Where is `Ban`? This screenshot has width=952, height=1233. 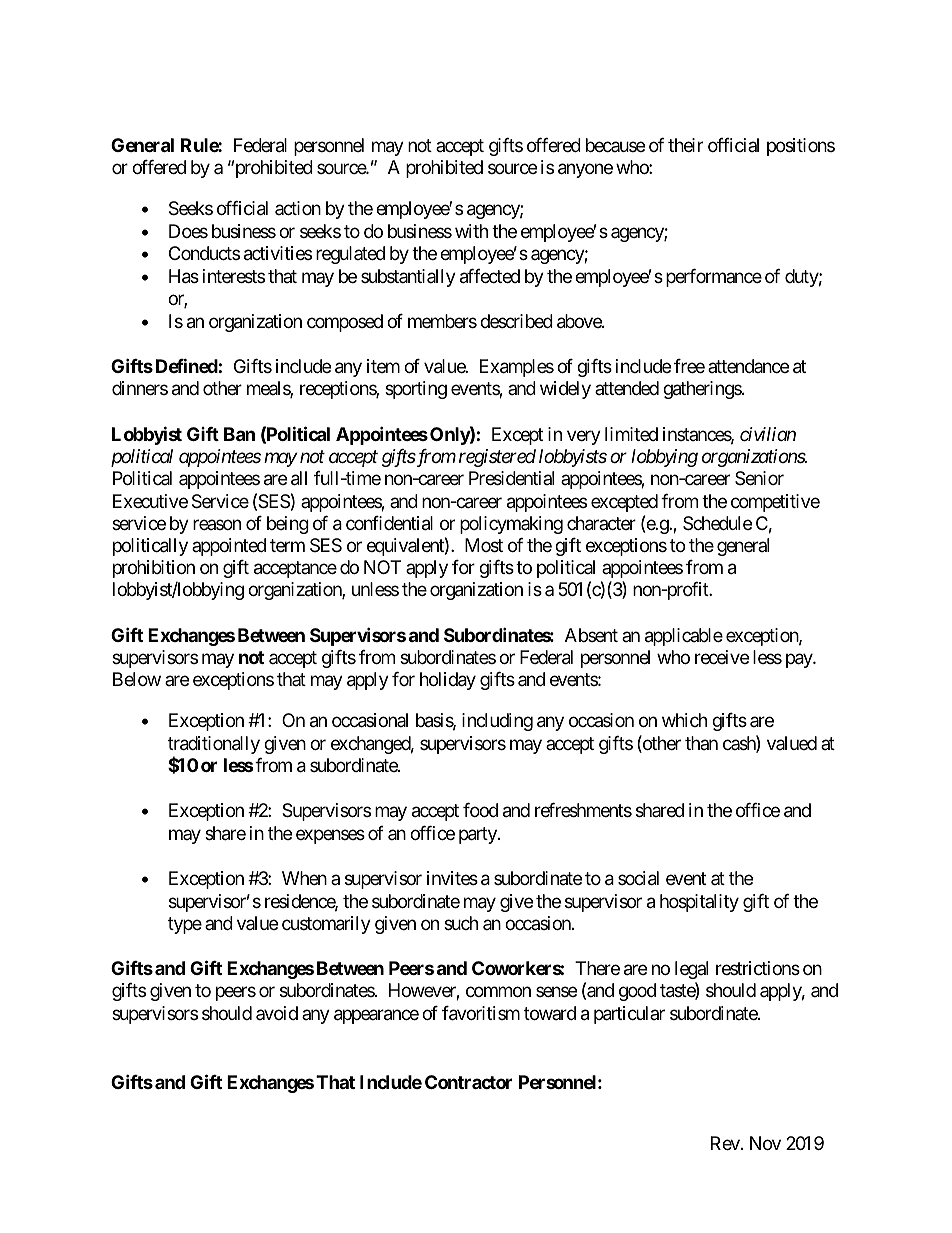
Ban is located at coordinates (239, 434).
